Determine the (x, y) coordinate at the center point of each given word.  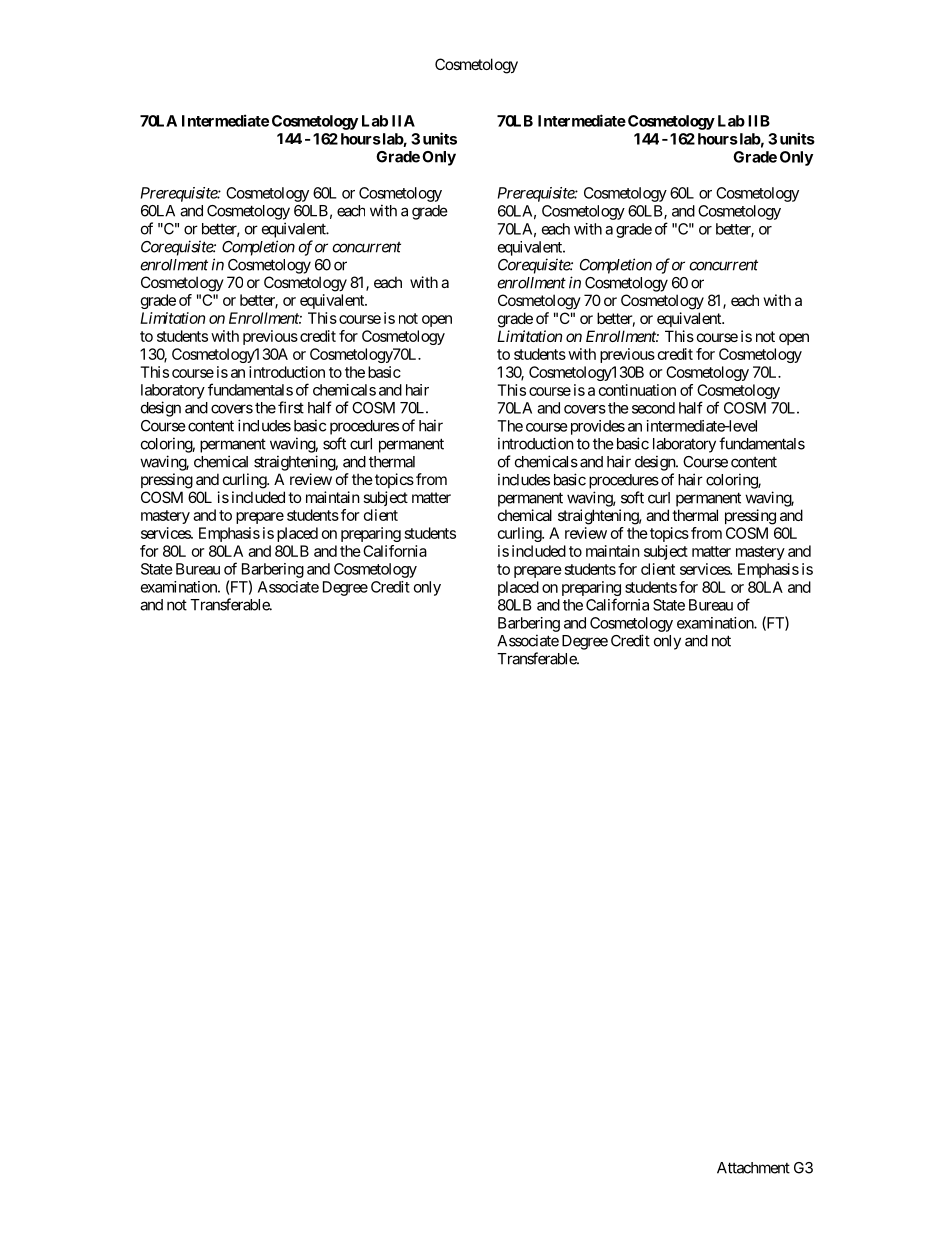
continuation (637, 390)
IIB (759, 121)
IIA (403, 121)
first (291, 407)
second (653, 408)
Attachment (753, 1168)
